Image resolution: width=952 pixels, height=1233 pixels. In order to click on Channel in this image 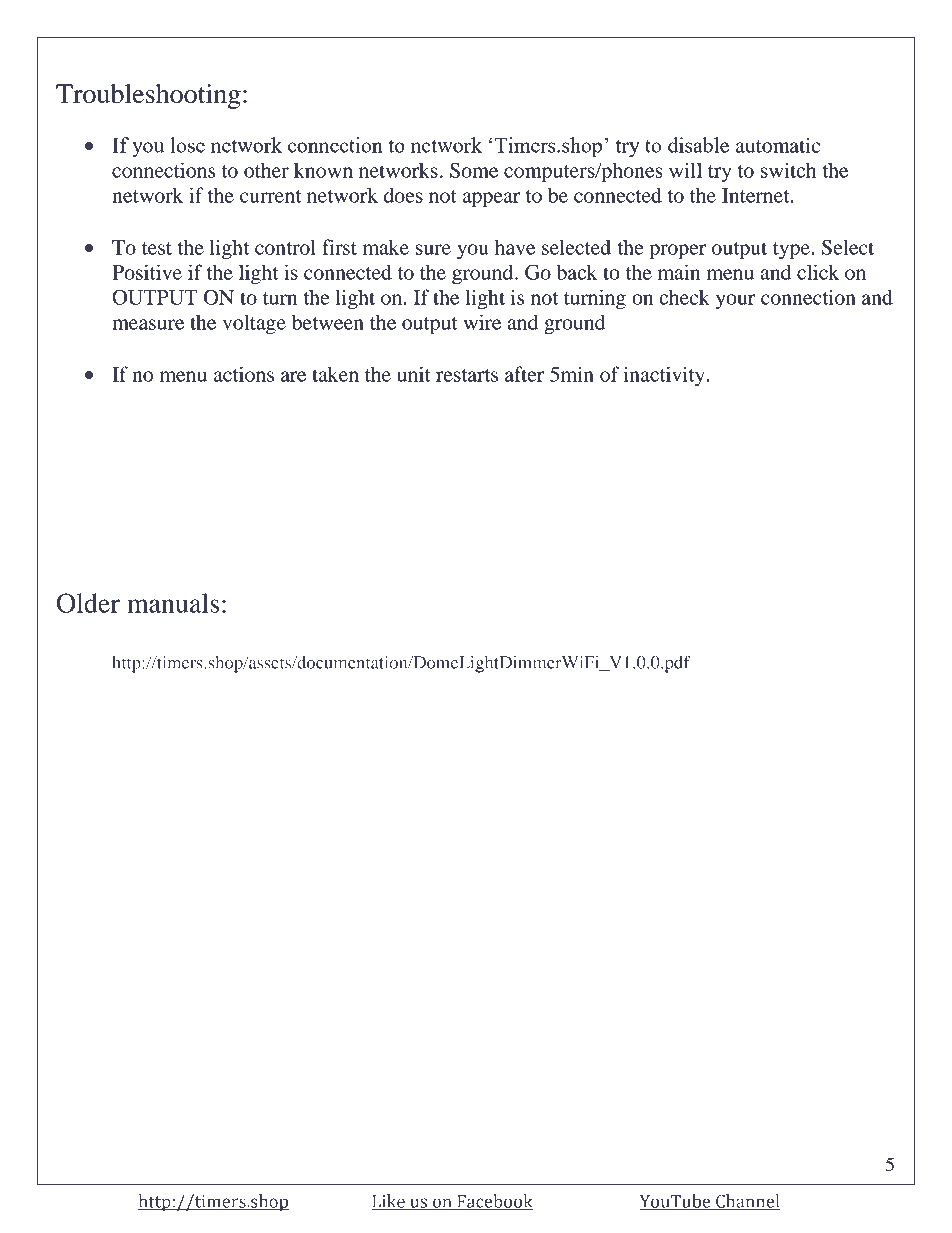, I will do `click(747, 1202)`.
